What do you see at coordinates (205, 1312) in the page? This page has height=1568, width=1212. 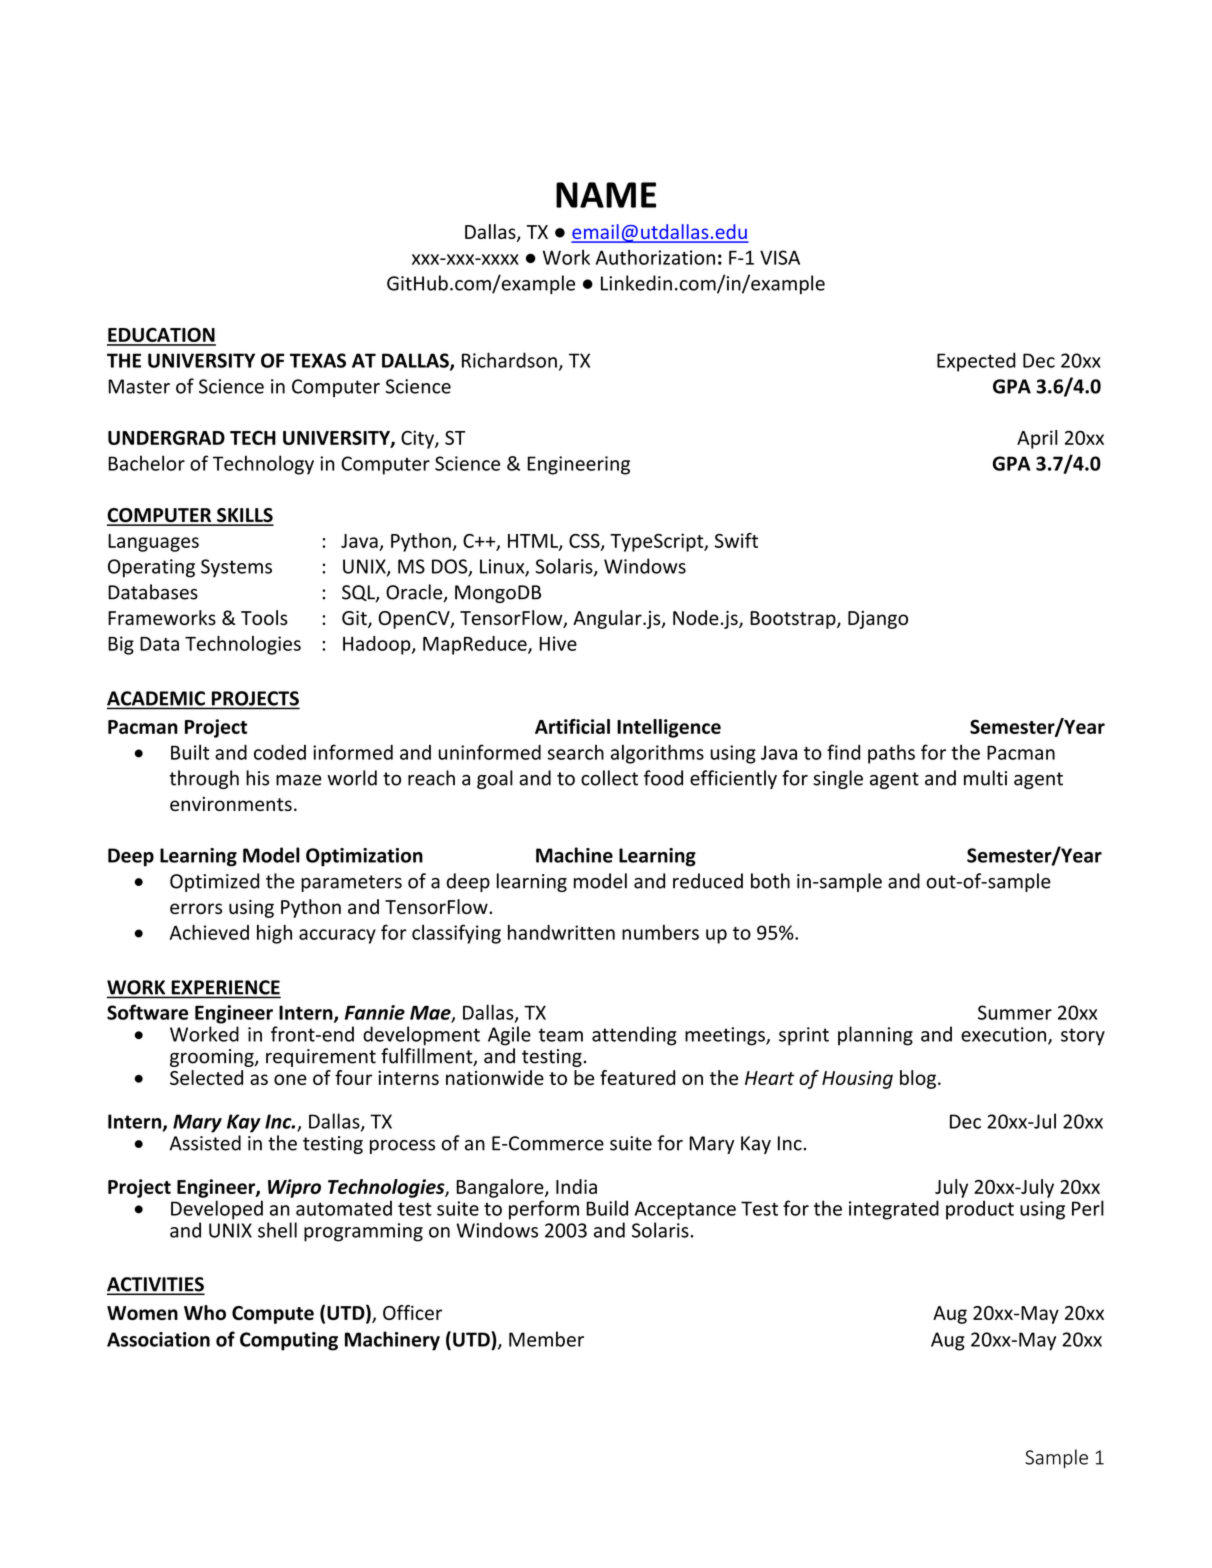 I see `Who` at bounding box center [205, 1312].
